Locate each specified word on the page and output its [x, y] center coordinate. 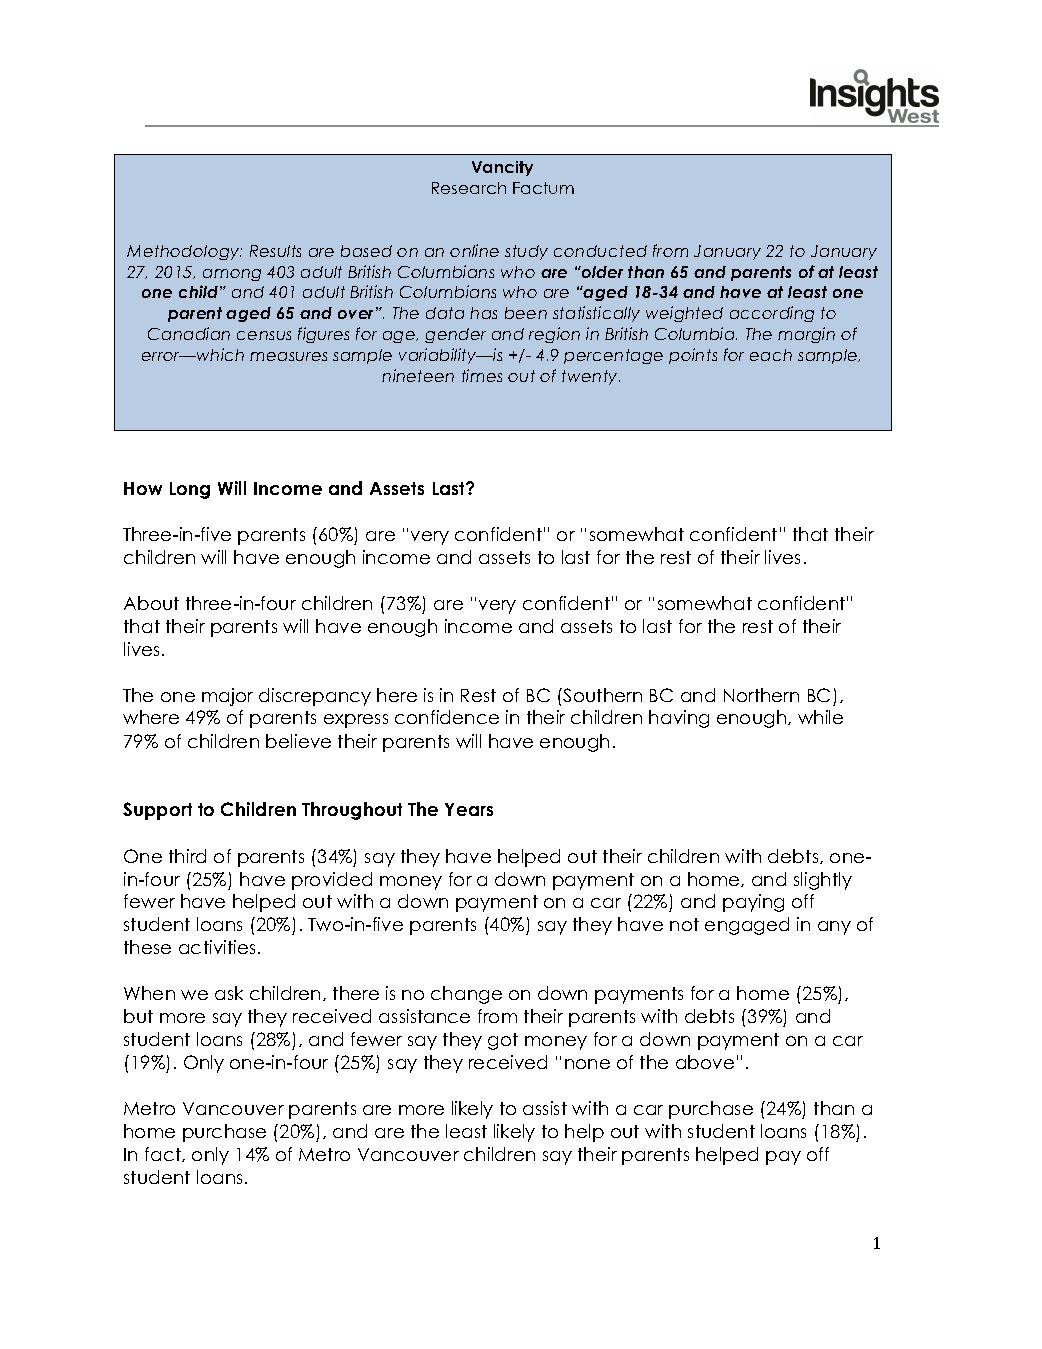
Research [469, 188]
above [705, 1062]
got [503, 1041]
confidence [447, 717]
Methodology [184, 252]
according [772, 314]
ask [229, 993]
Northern [761, 695]
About [151, 603]
